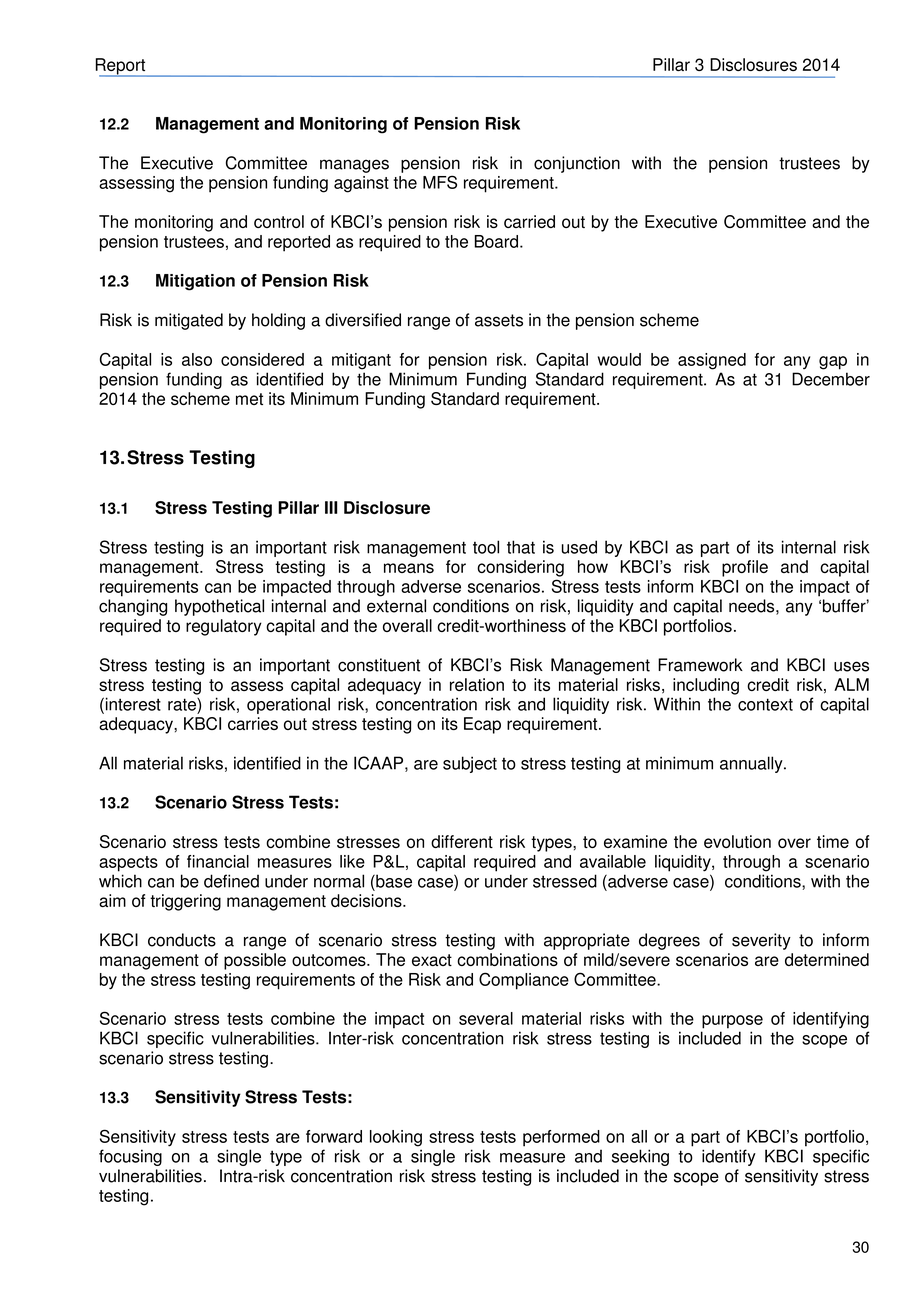  Describe the element at coordinates (577, 164) in the page. I see `conjunction` at that location.
